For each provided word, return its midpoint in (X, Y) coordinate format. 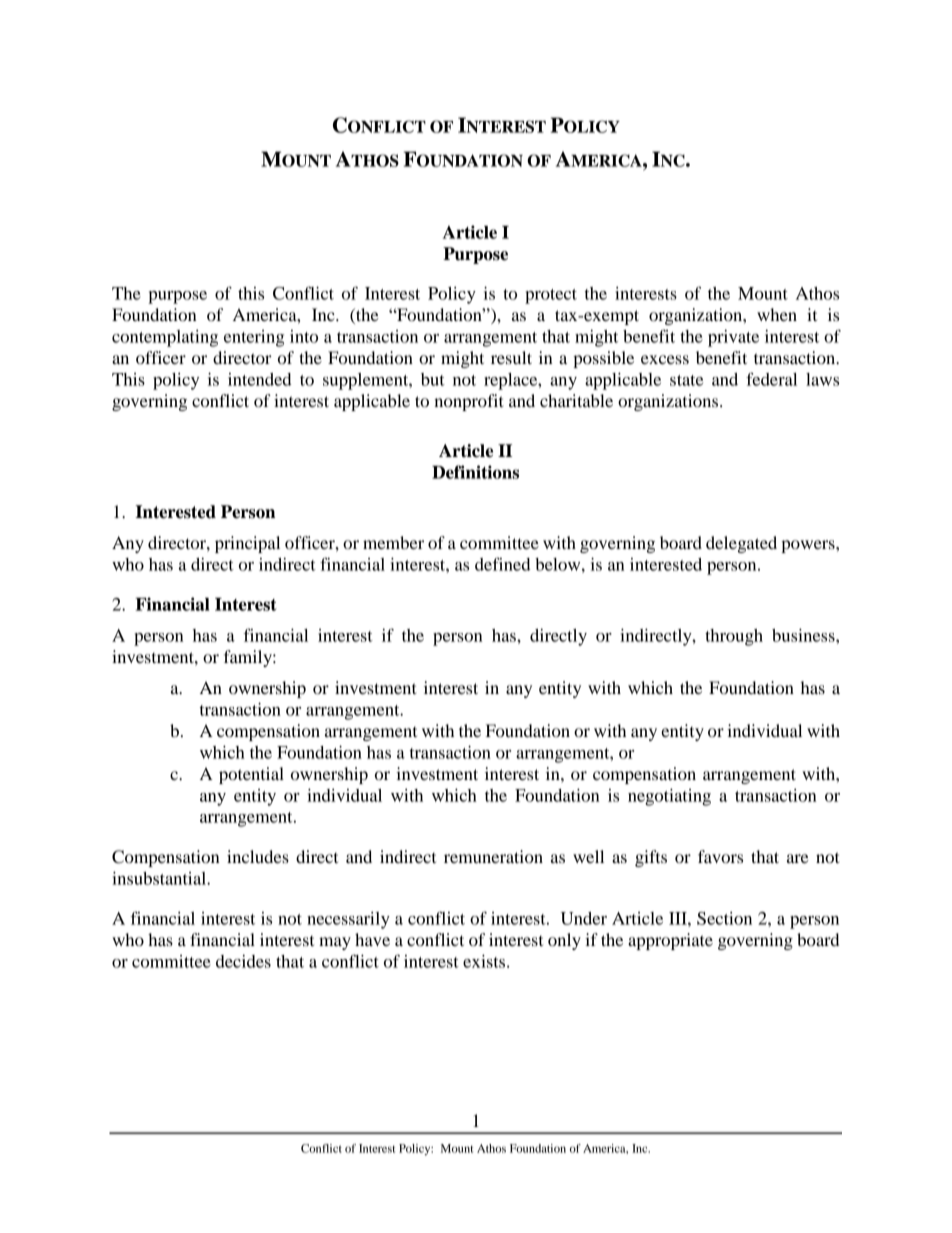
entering (254, 338)
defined (503, 564)
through (734, 637)
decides (243, 961)
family (249, 658)
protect (551, 296)
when (777, 314)
